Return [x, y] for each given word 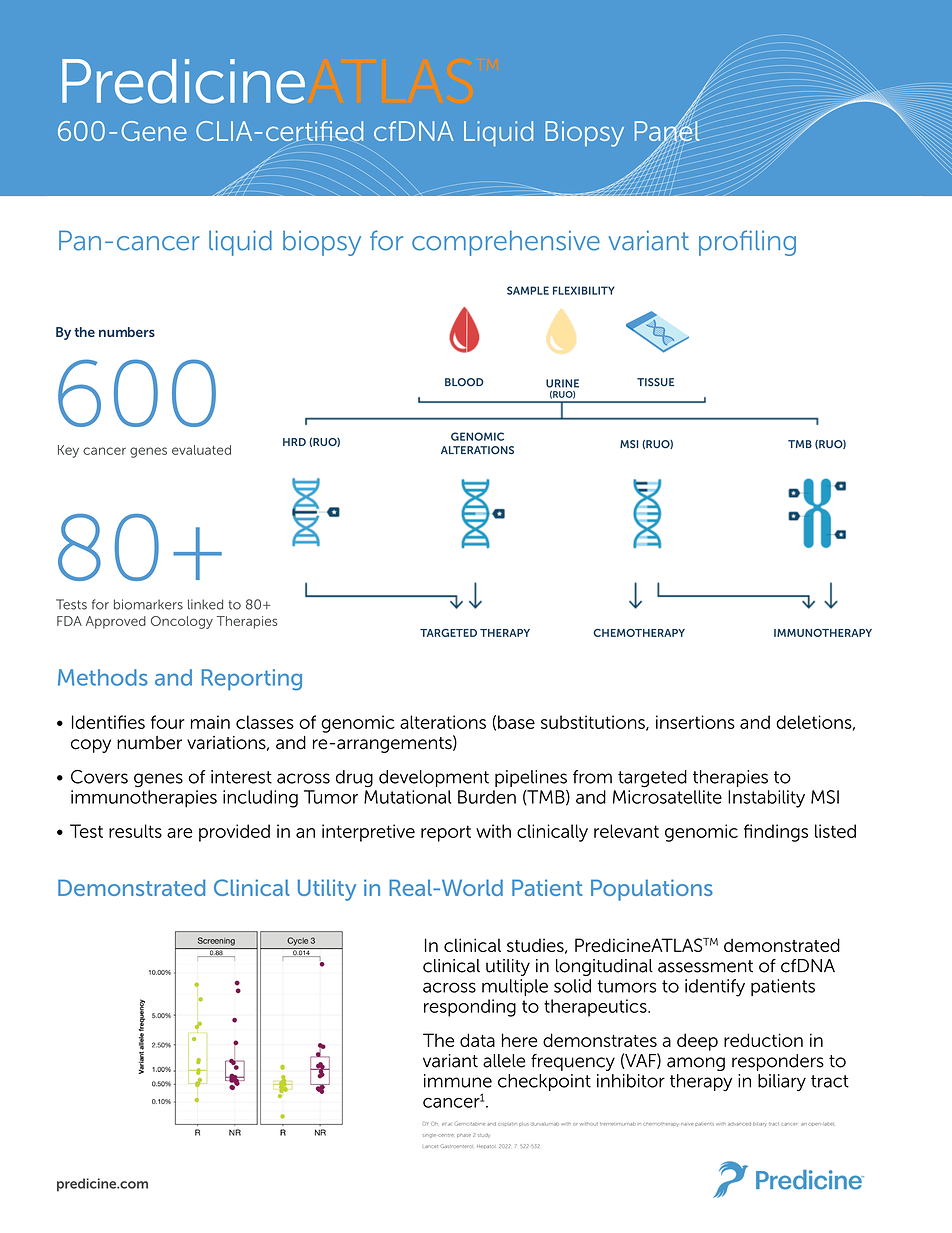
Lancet [431, 1146]
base [516, 722]
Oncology [182, 622]
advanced [739, 1124]
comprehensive [506, 243]
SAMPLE [528, 290]
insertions [695, 722]
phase [464, 1135]
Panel [667, 131]
